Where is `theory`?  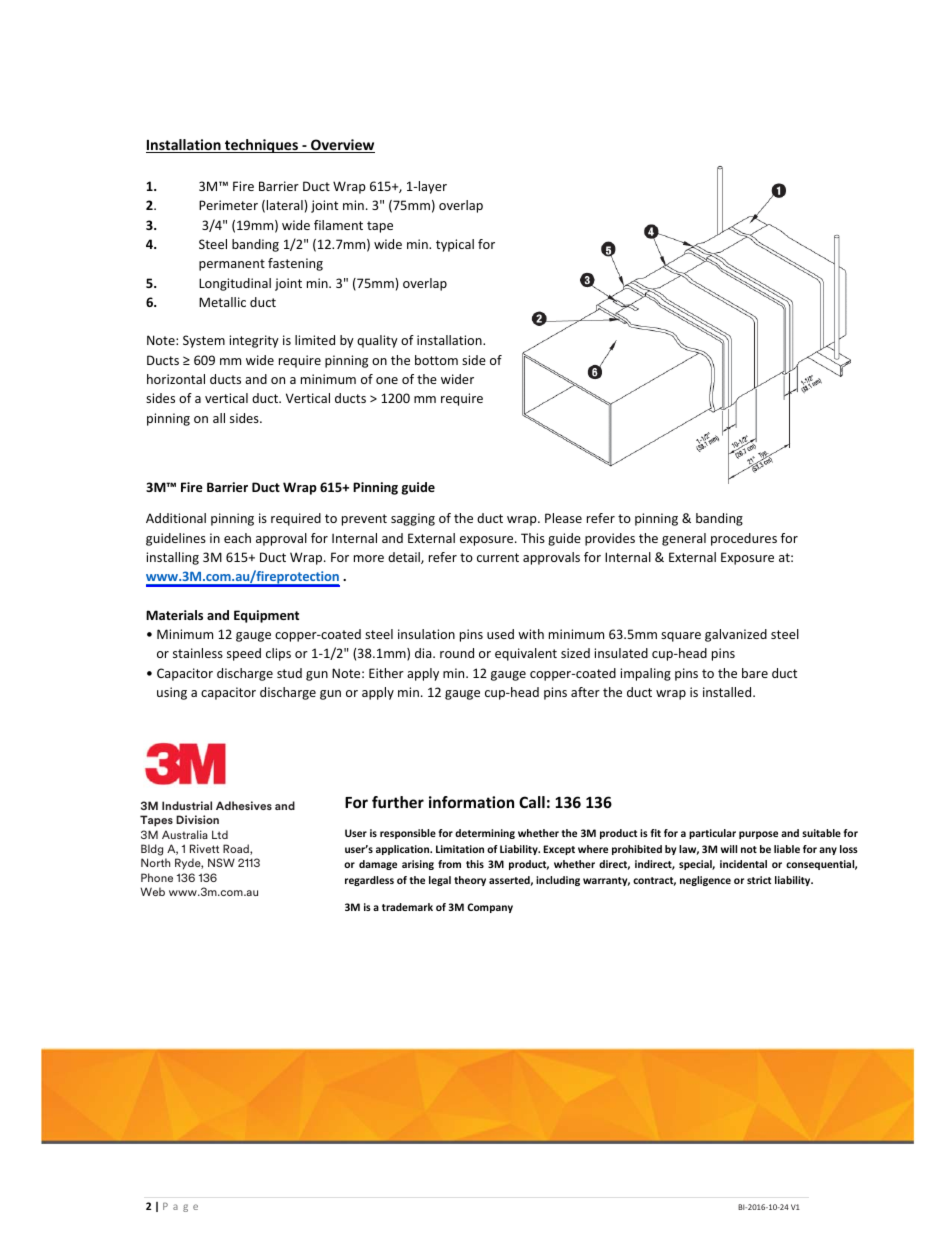 theory is located at coordinates (470, 881).
